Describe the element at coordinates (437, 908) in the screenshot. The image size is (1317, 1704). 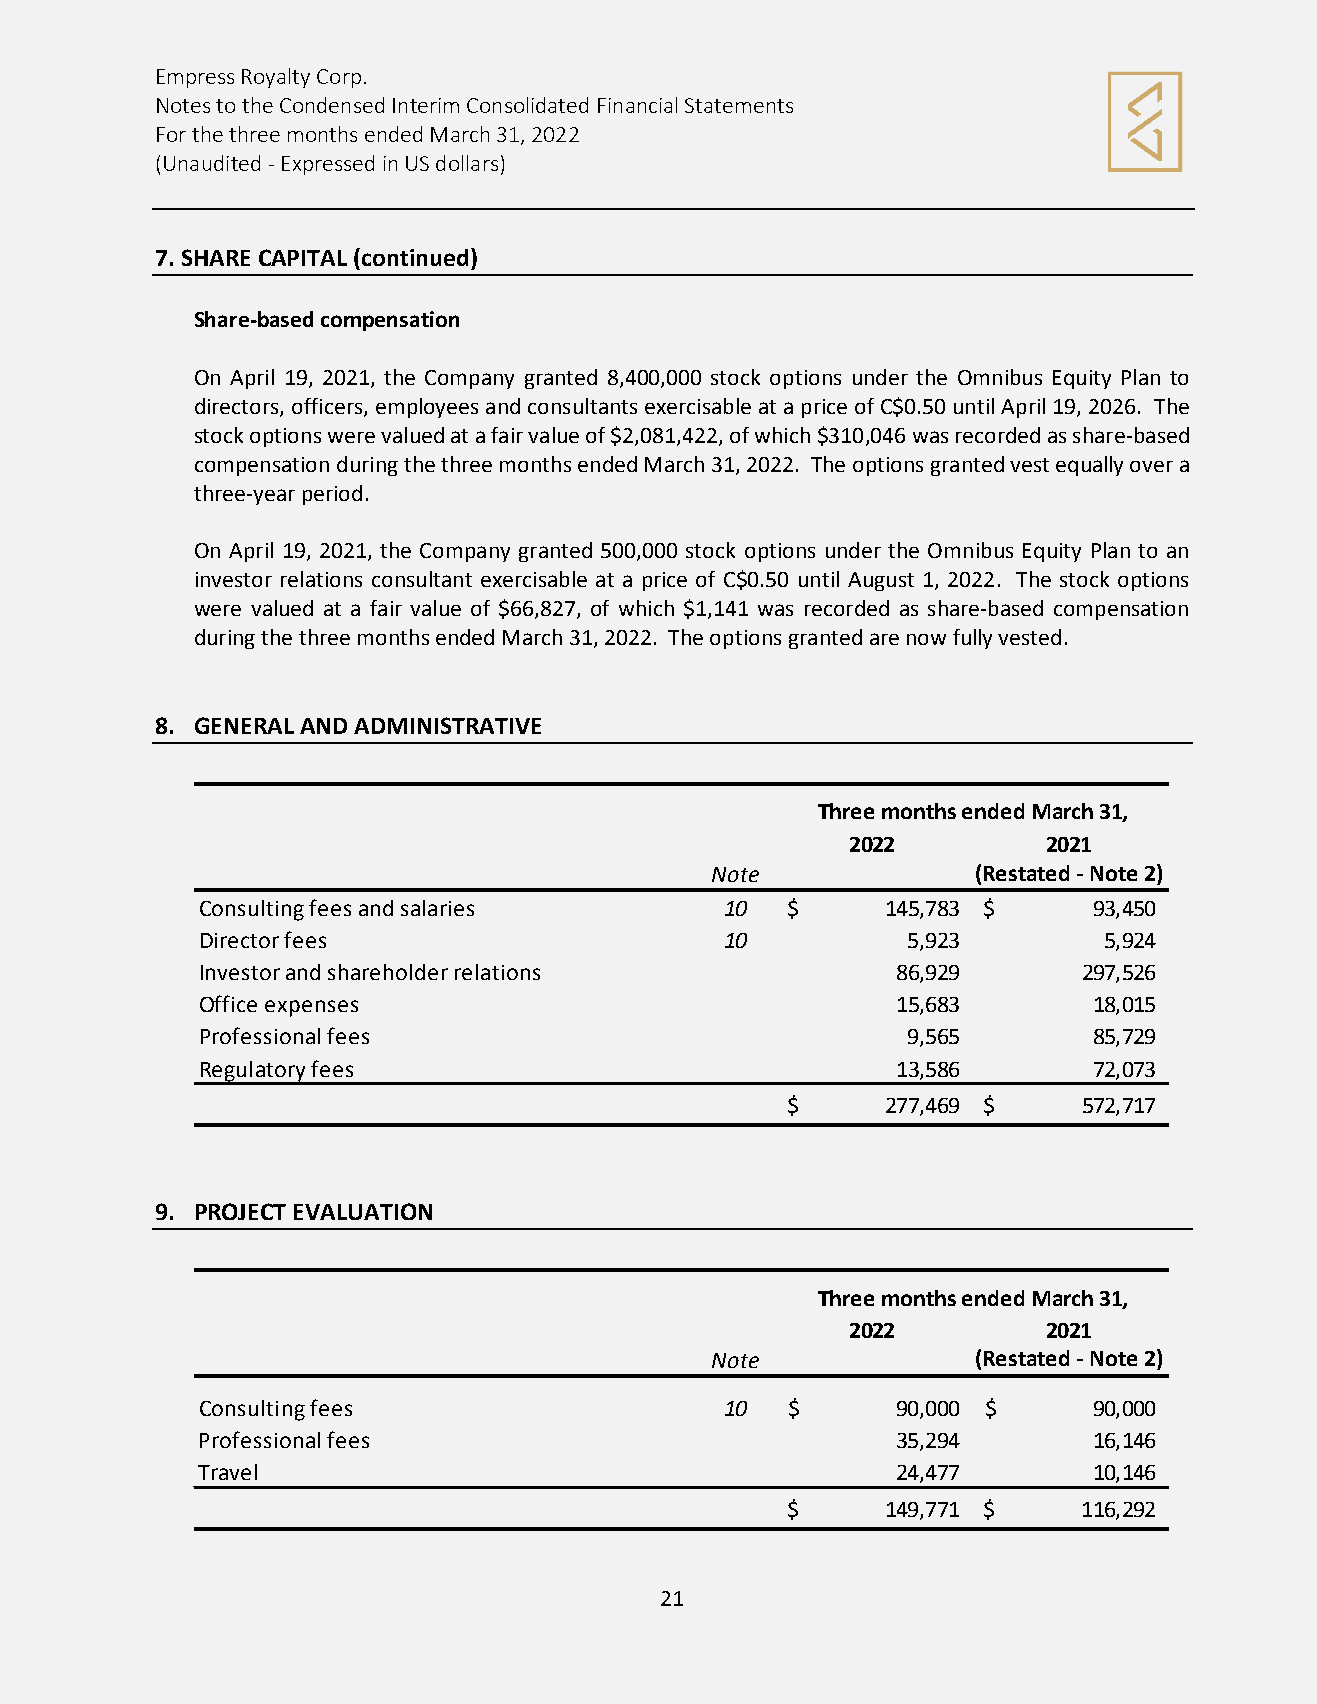
I see `salaries` at that location.
